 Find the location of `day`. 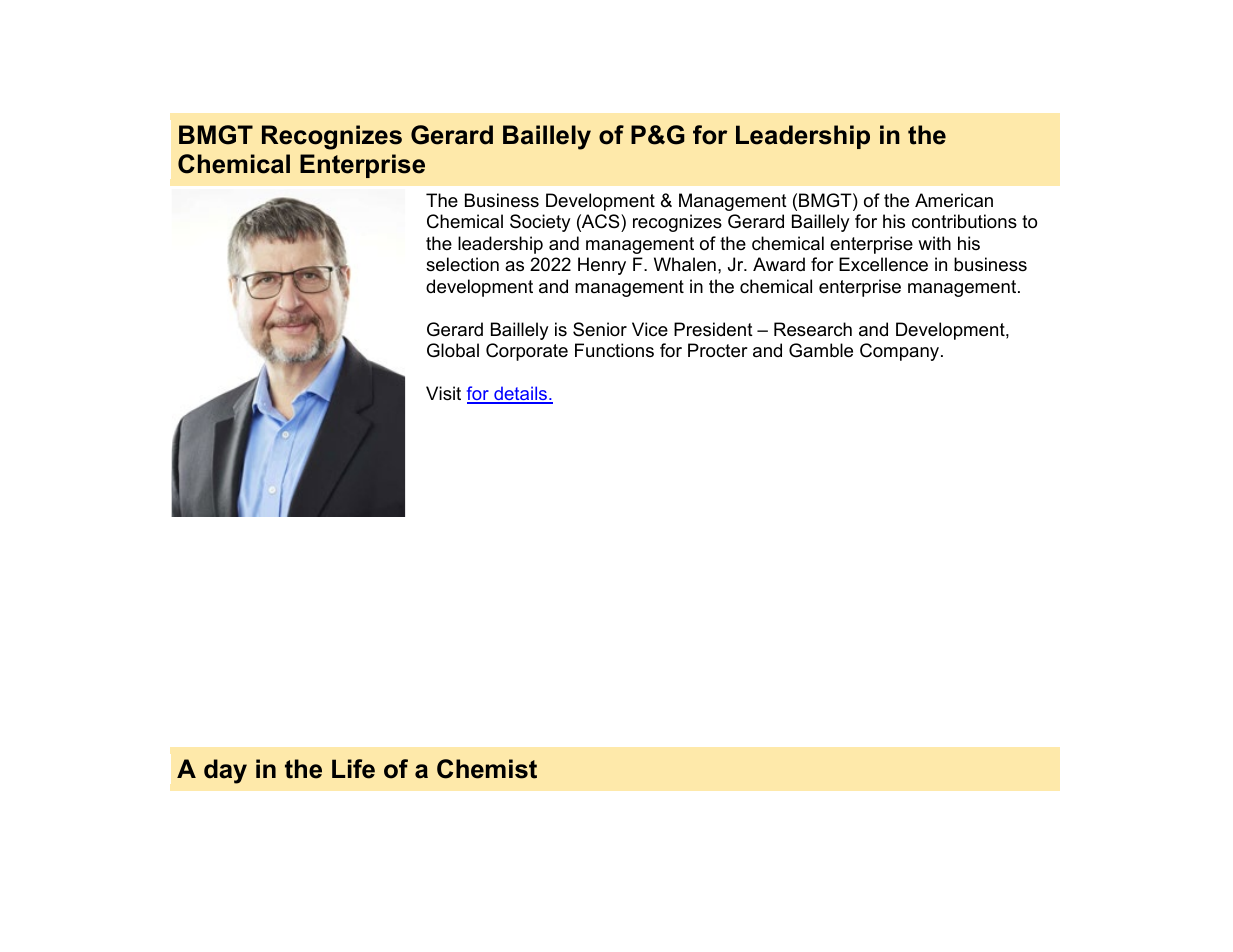

day is located at coordinates (225, 771).
